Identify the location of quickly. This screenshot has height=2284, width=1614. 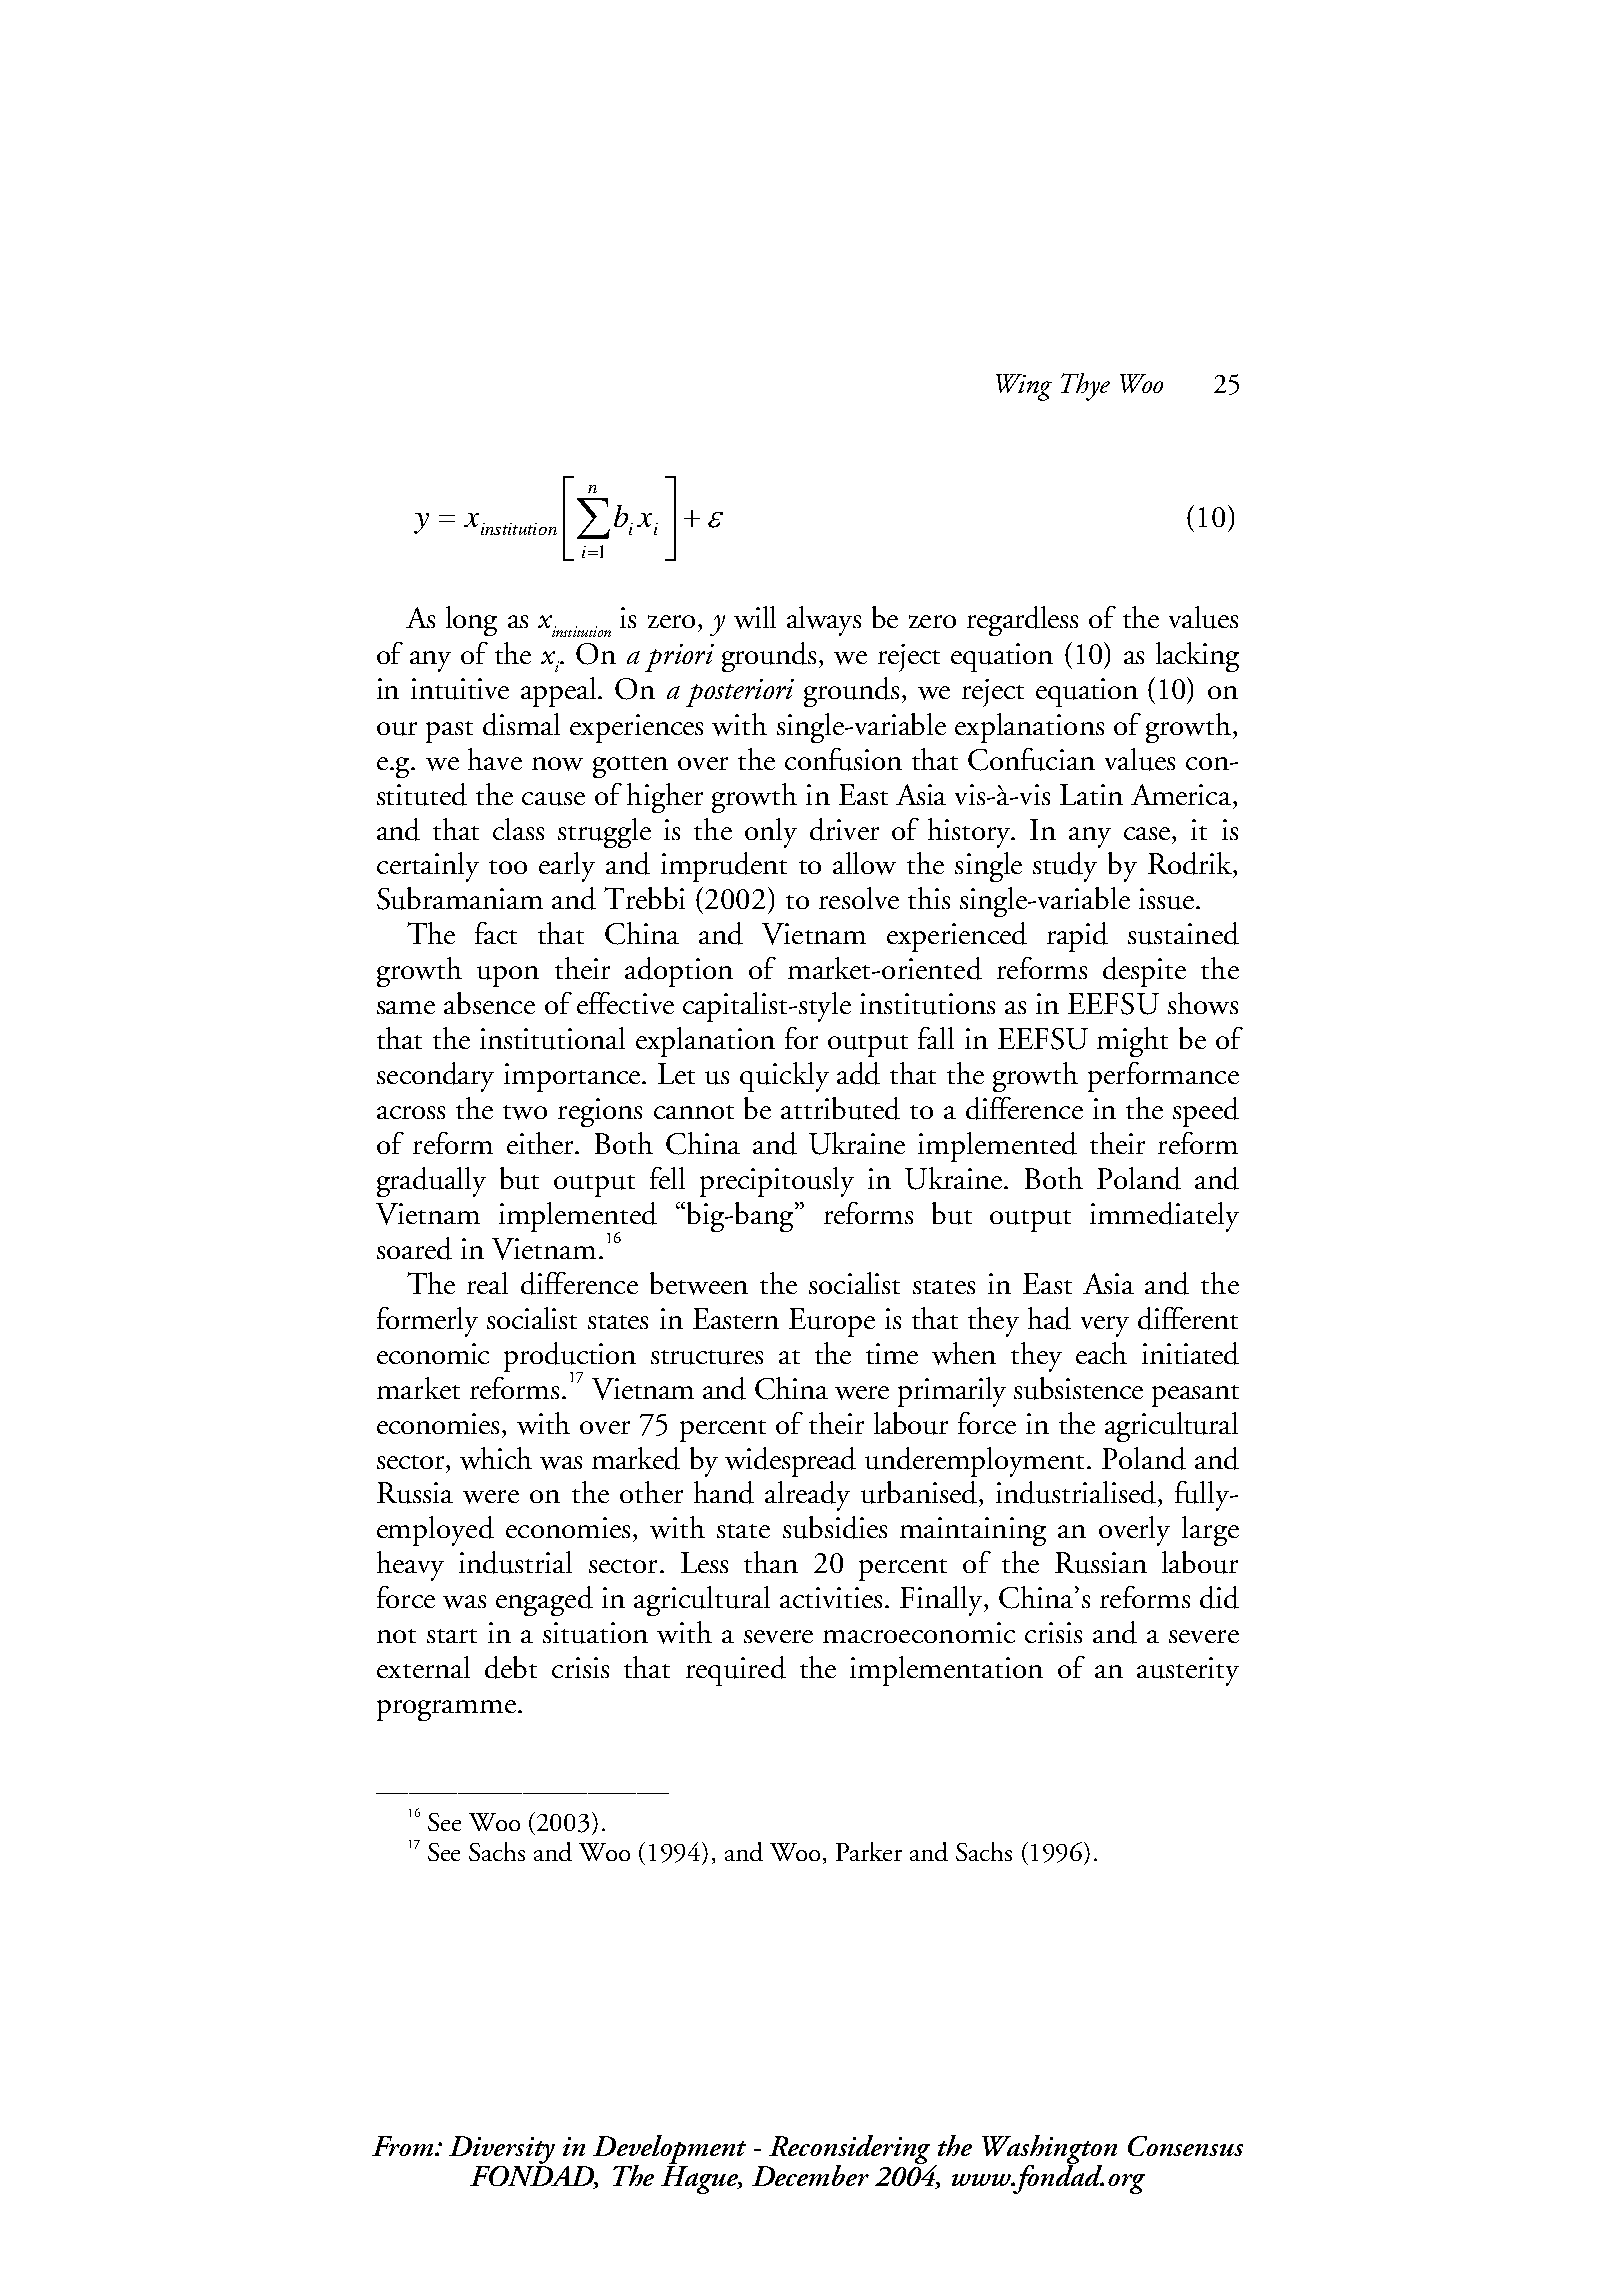
(784, 1077).
